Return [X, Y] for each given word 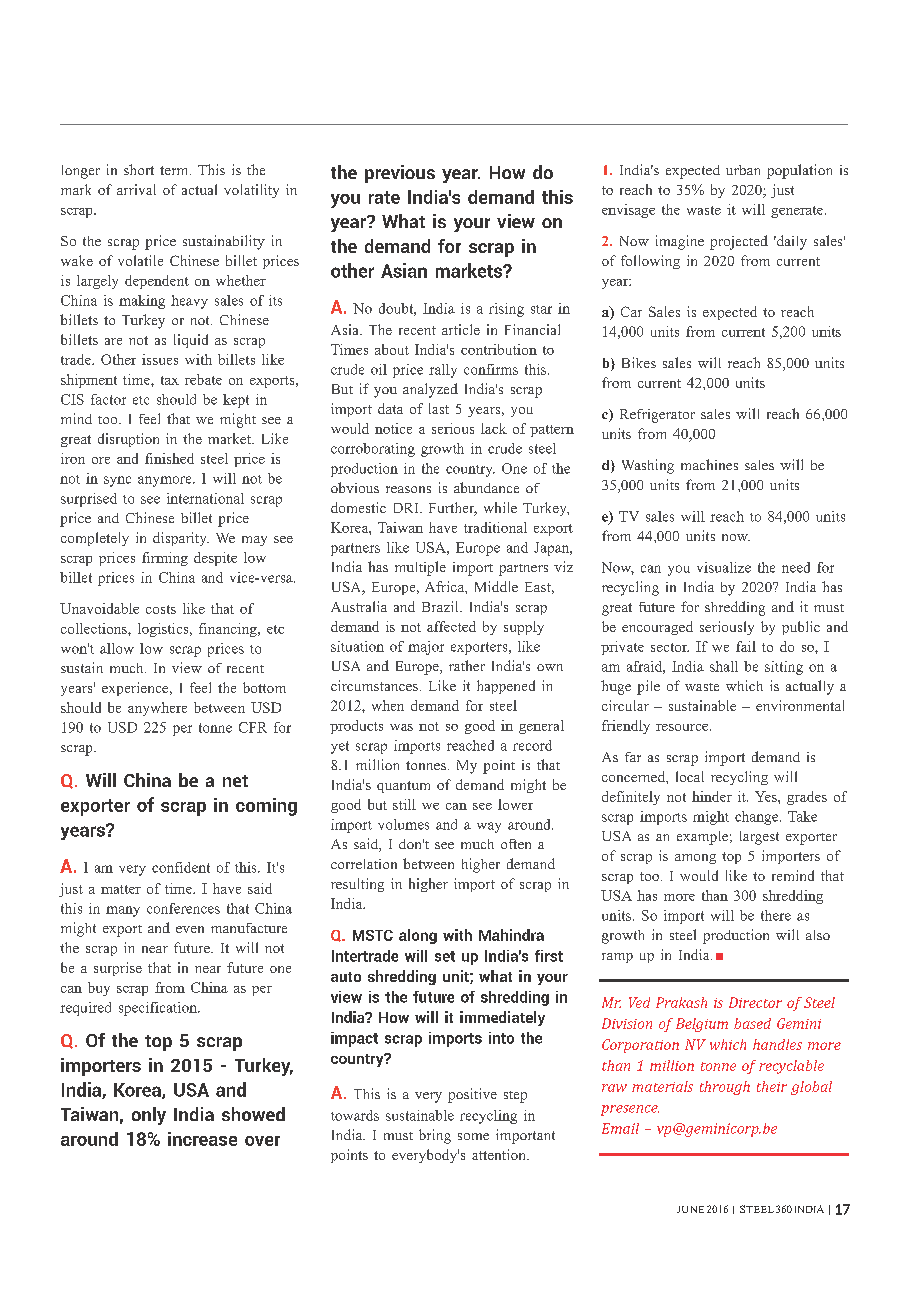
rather [467, 665]
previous [400, 174]
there [776, 915]
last [439, 408]
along [418, 936]
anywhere [157, 709]
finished [169, 458]
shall [724, 666]
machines [709, 464]
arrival [136, 189]
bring [435, 1136]
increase [202, 1139]
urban [743, 170]
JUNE [690, 1209]
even [190, 929]
